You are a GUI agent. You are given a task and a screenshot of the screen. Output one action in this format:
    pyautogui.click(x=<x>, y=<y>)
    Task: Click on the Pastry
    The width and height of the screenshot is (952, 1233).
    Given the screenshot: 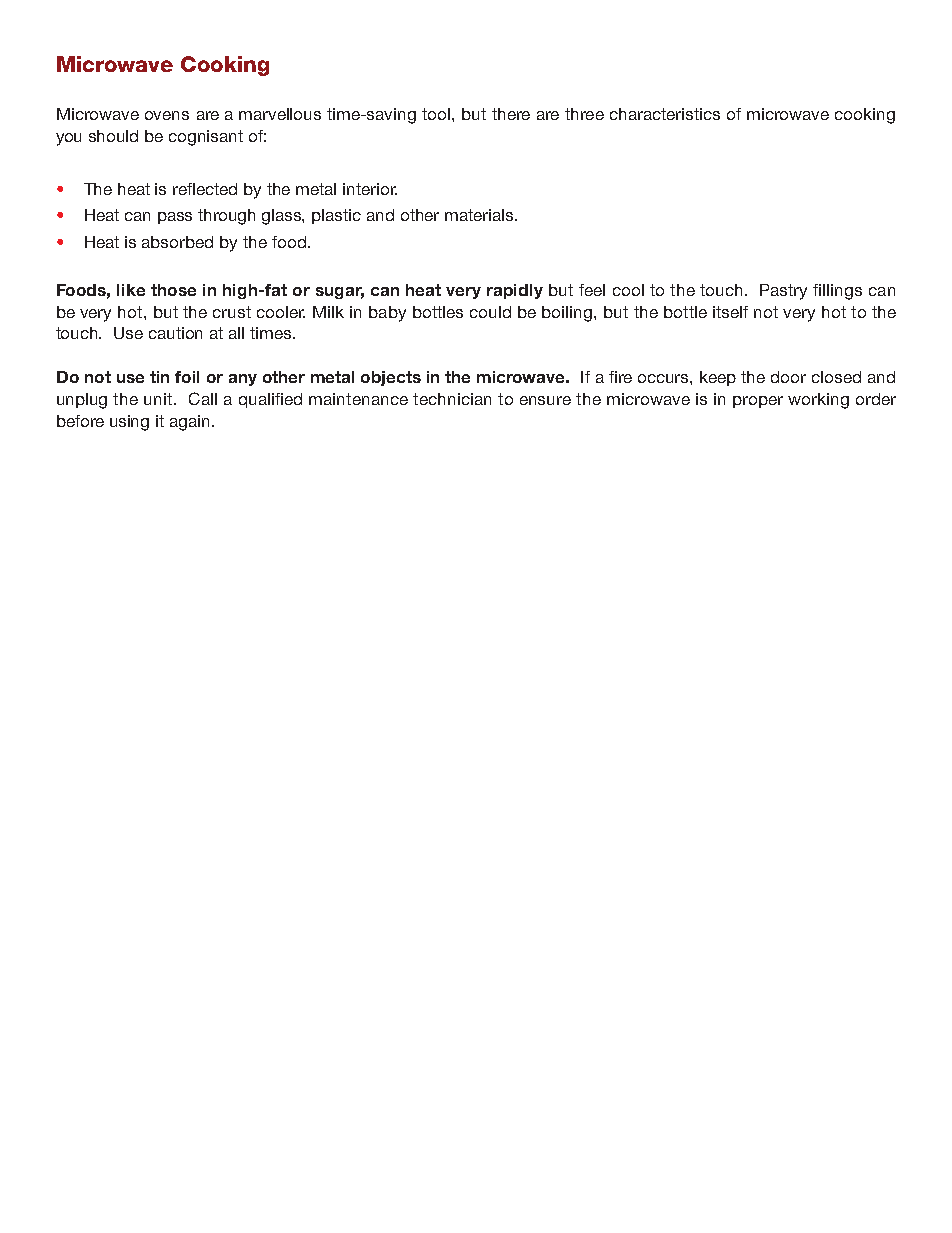 What is the action you would take?
    pyautogui.click(x=783, y=292)
